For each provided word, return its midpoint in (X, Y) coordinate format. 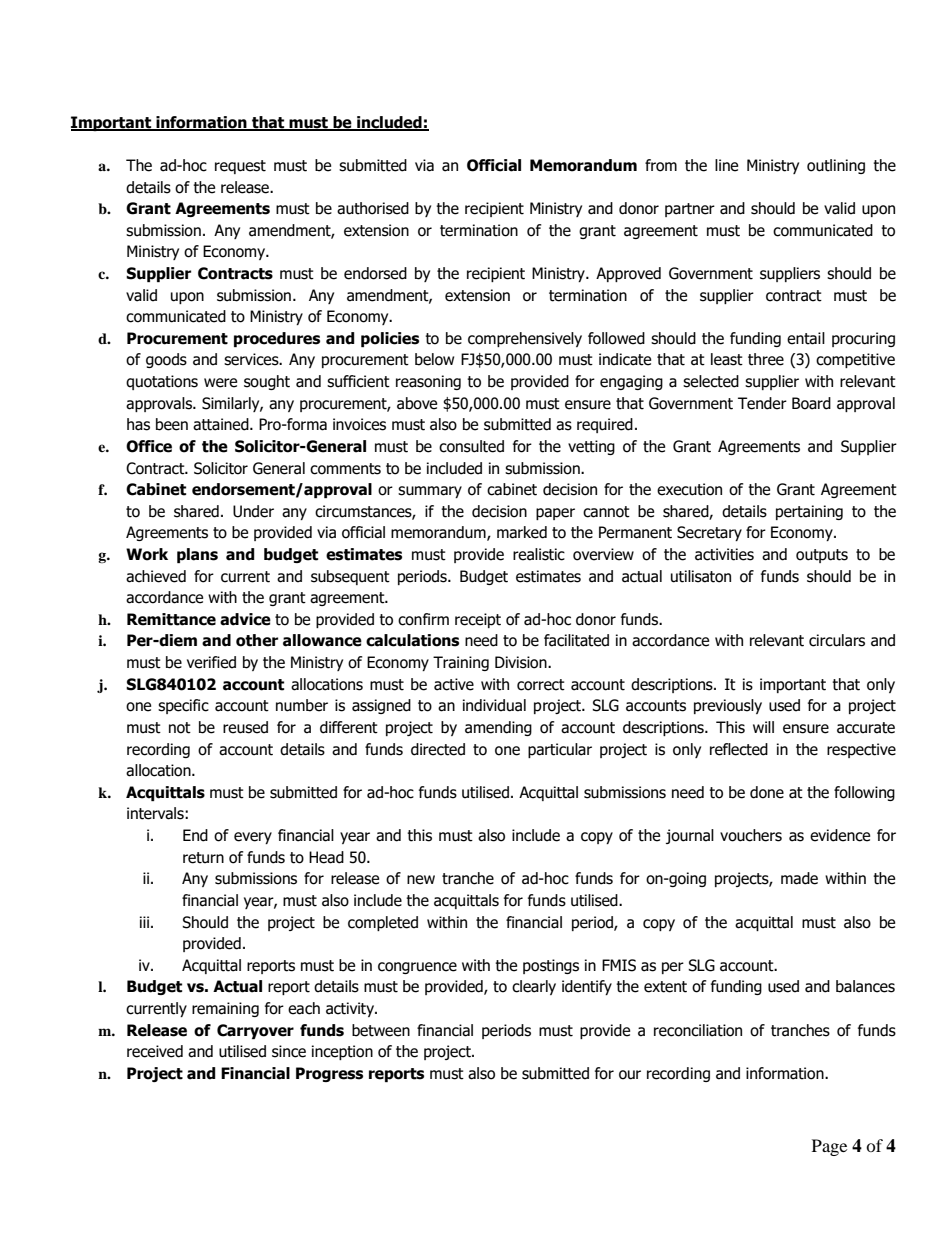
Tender (762, 403)
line (726, 165)
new (421, 880)
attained (222, 424)
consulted (471, 446)
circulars (837, 640)
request (240, 167)
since (289, 1051)
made (799, 878)
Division (522, 662)
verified (211, 662)
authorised (373, 208)
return (203, 858)
